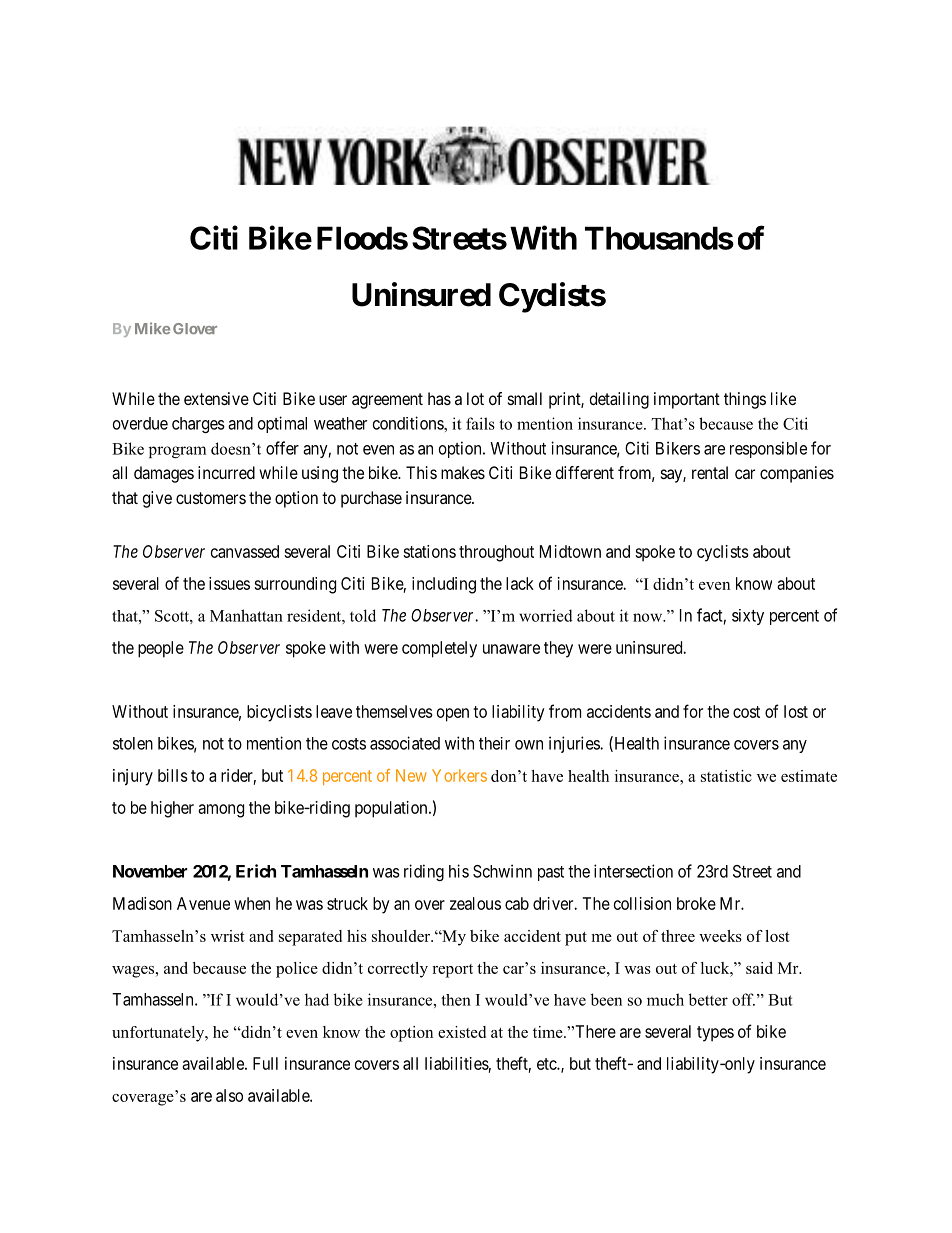 This page has width=952, height=1233. I want to click on zealous, so click(475, 903).
